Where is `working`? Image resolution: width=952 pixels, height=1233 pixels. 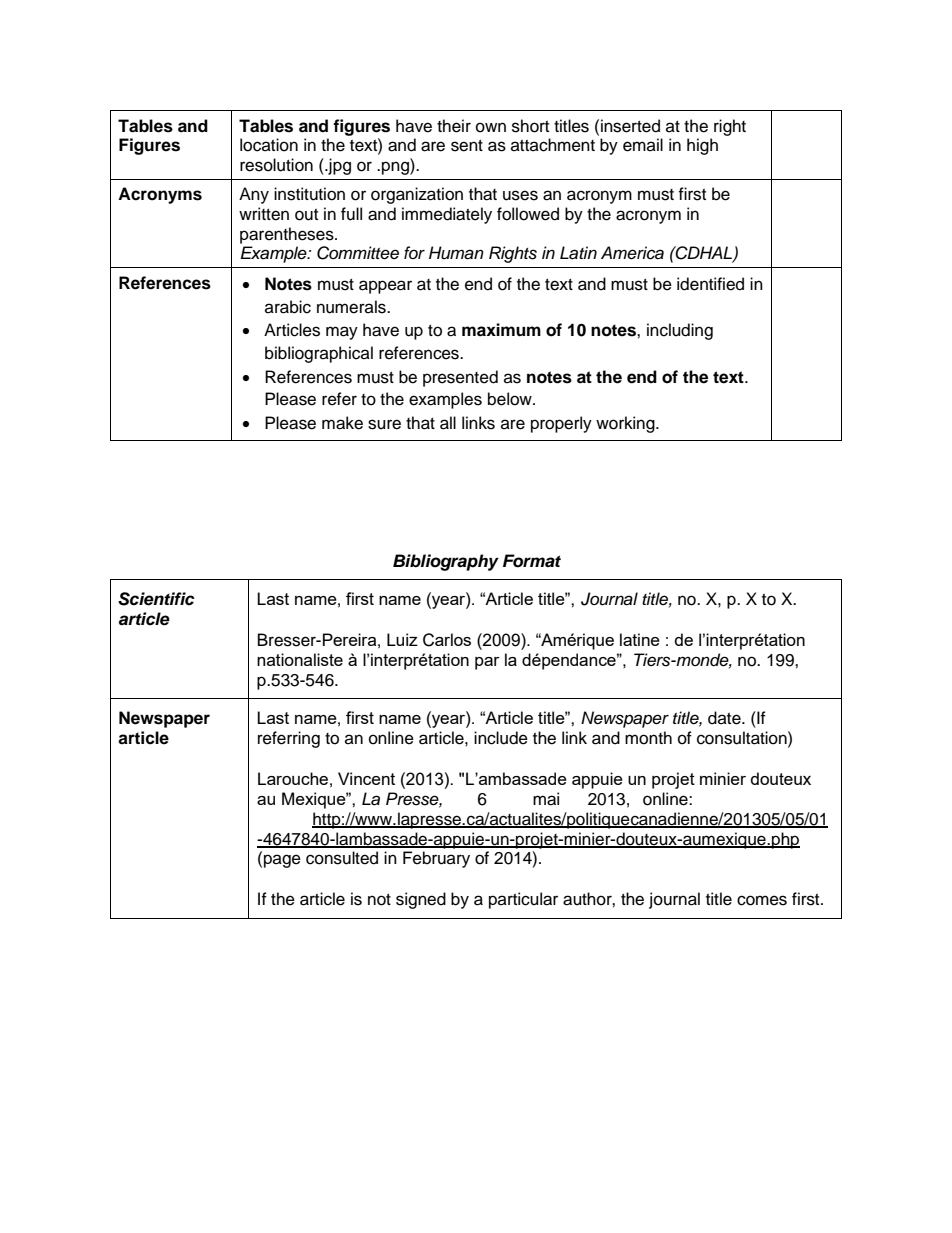 working is located at coordinates (626, 424).
